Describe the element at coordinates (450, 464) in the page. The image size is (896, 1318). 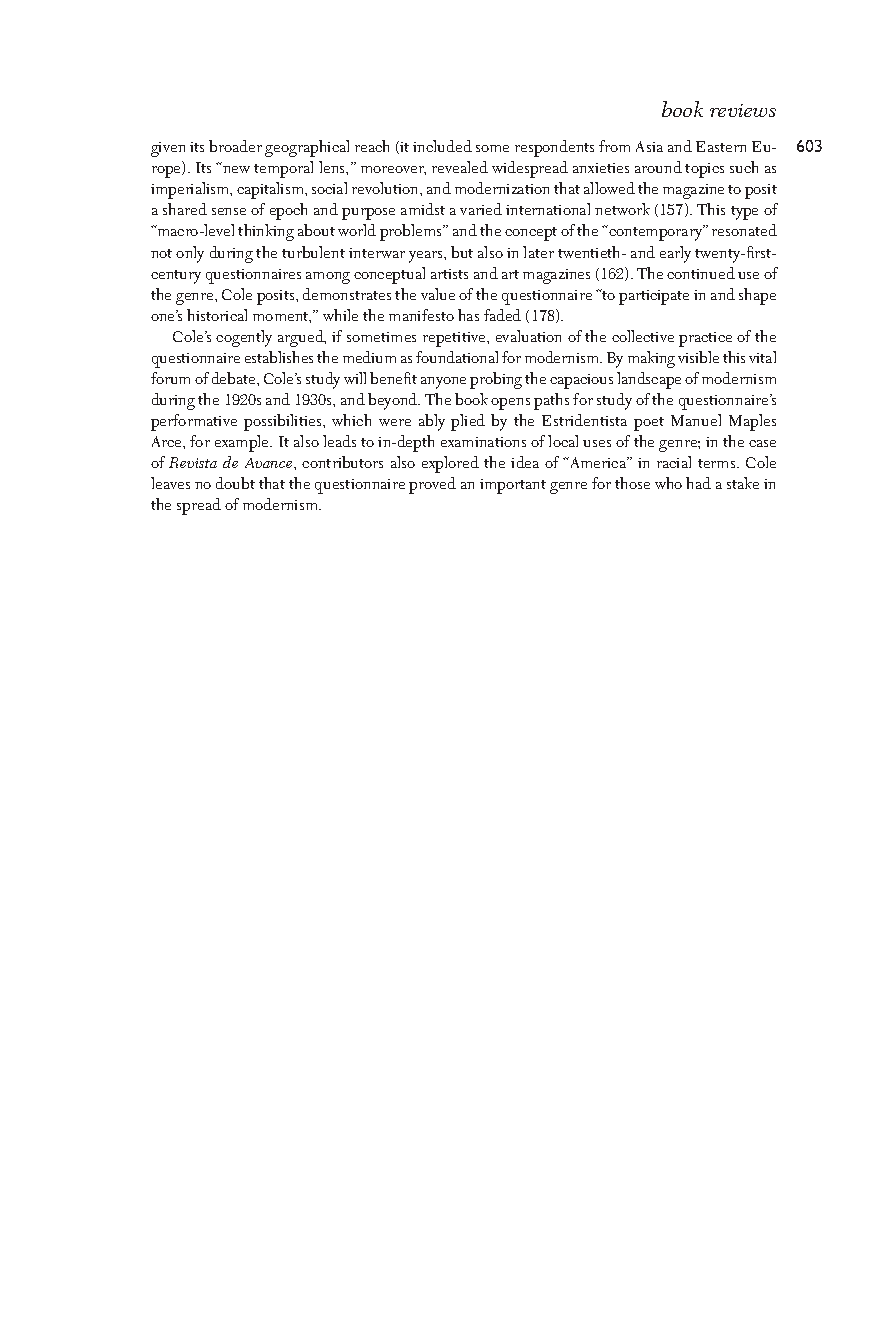
I see `explored` at that location.
